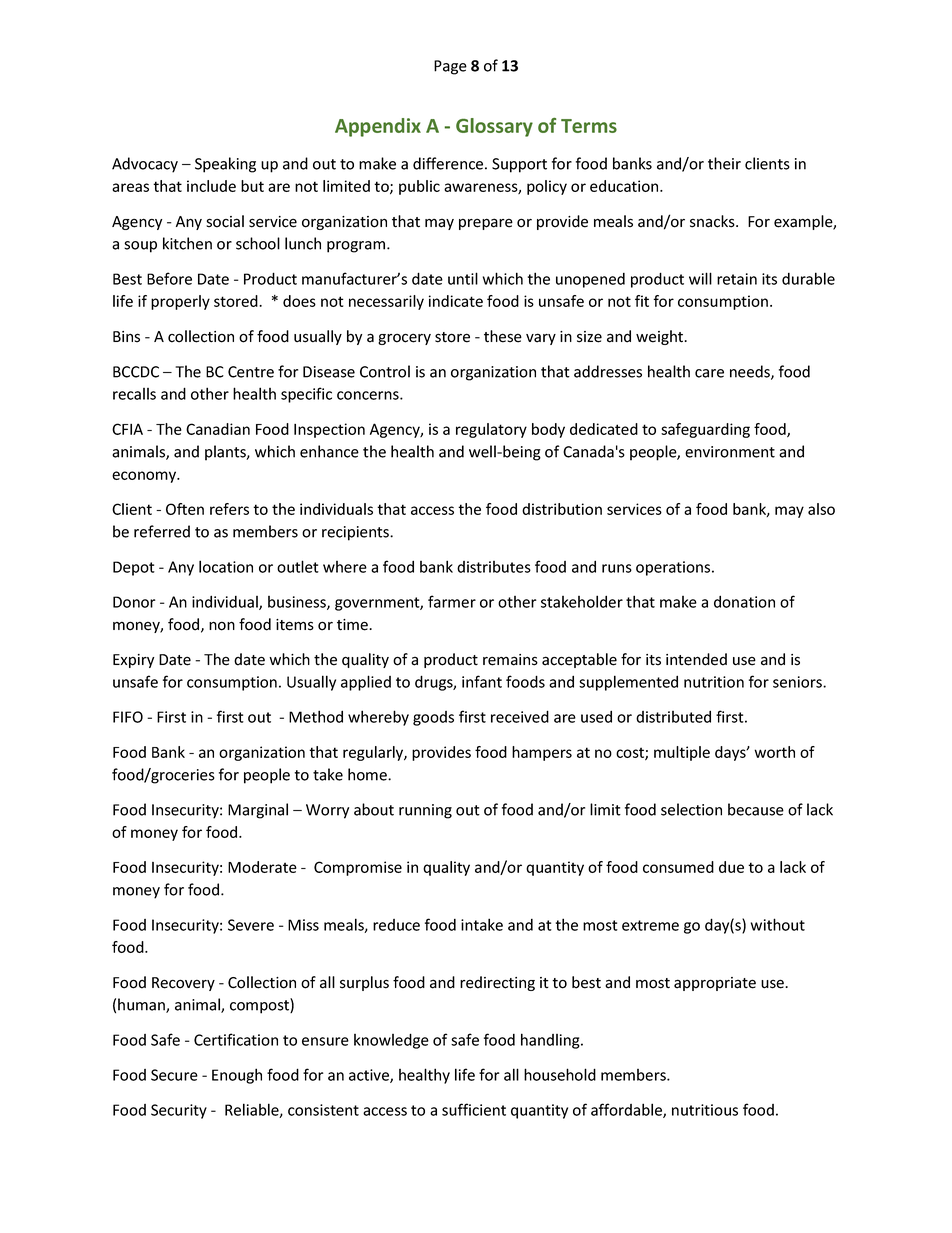  Describe the element at coordinates (474, 1109) in the screenshot. I see `sufficient` at that location.
